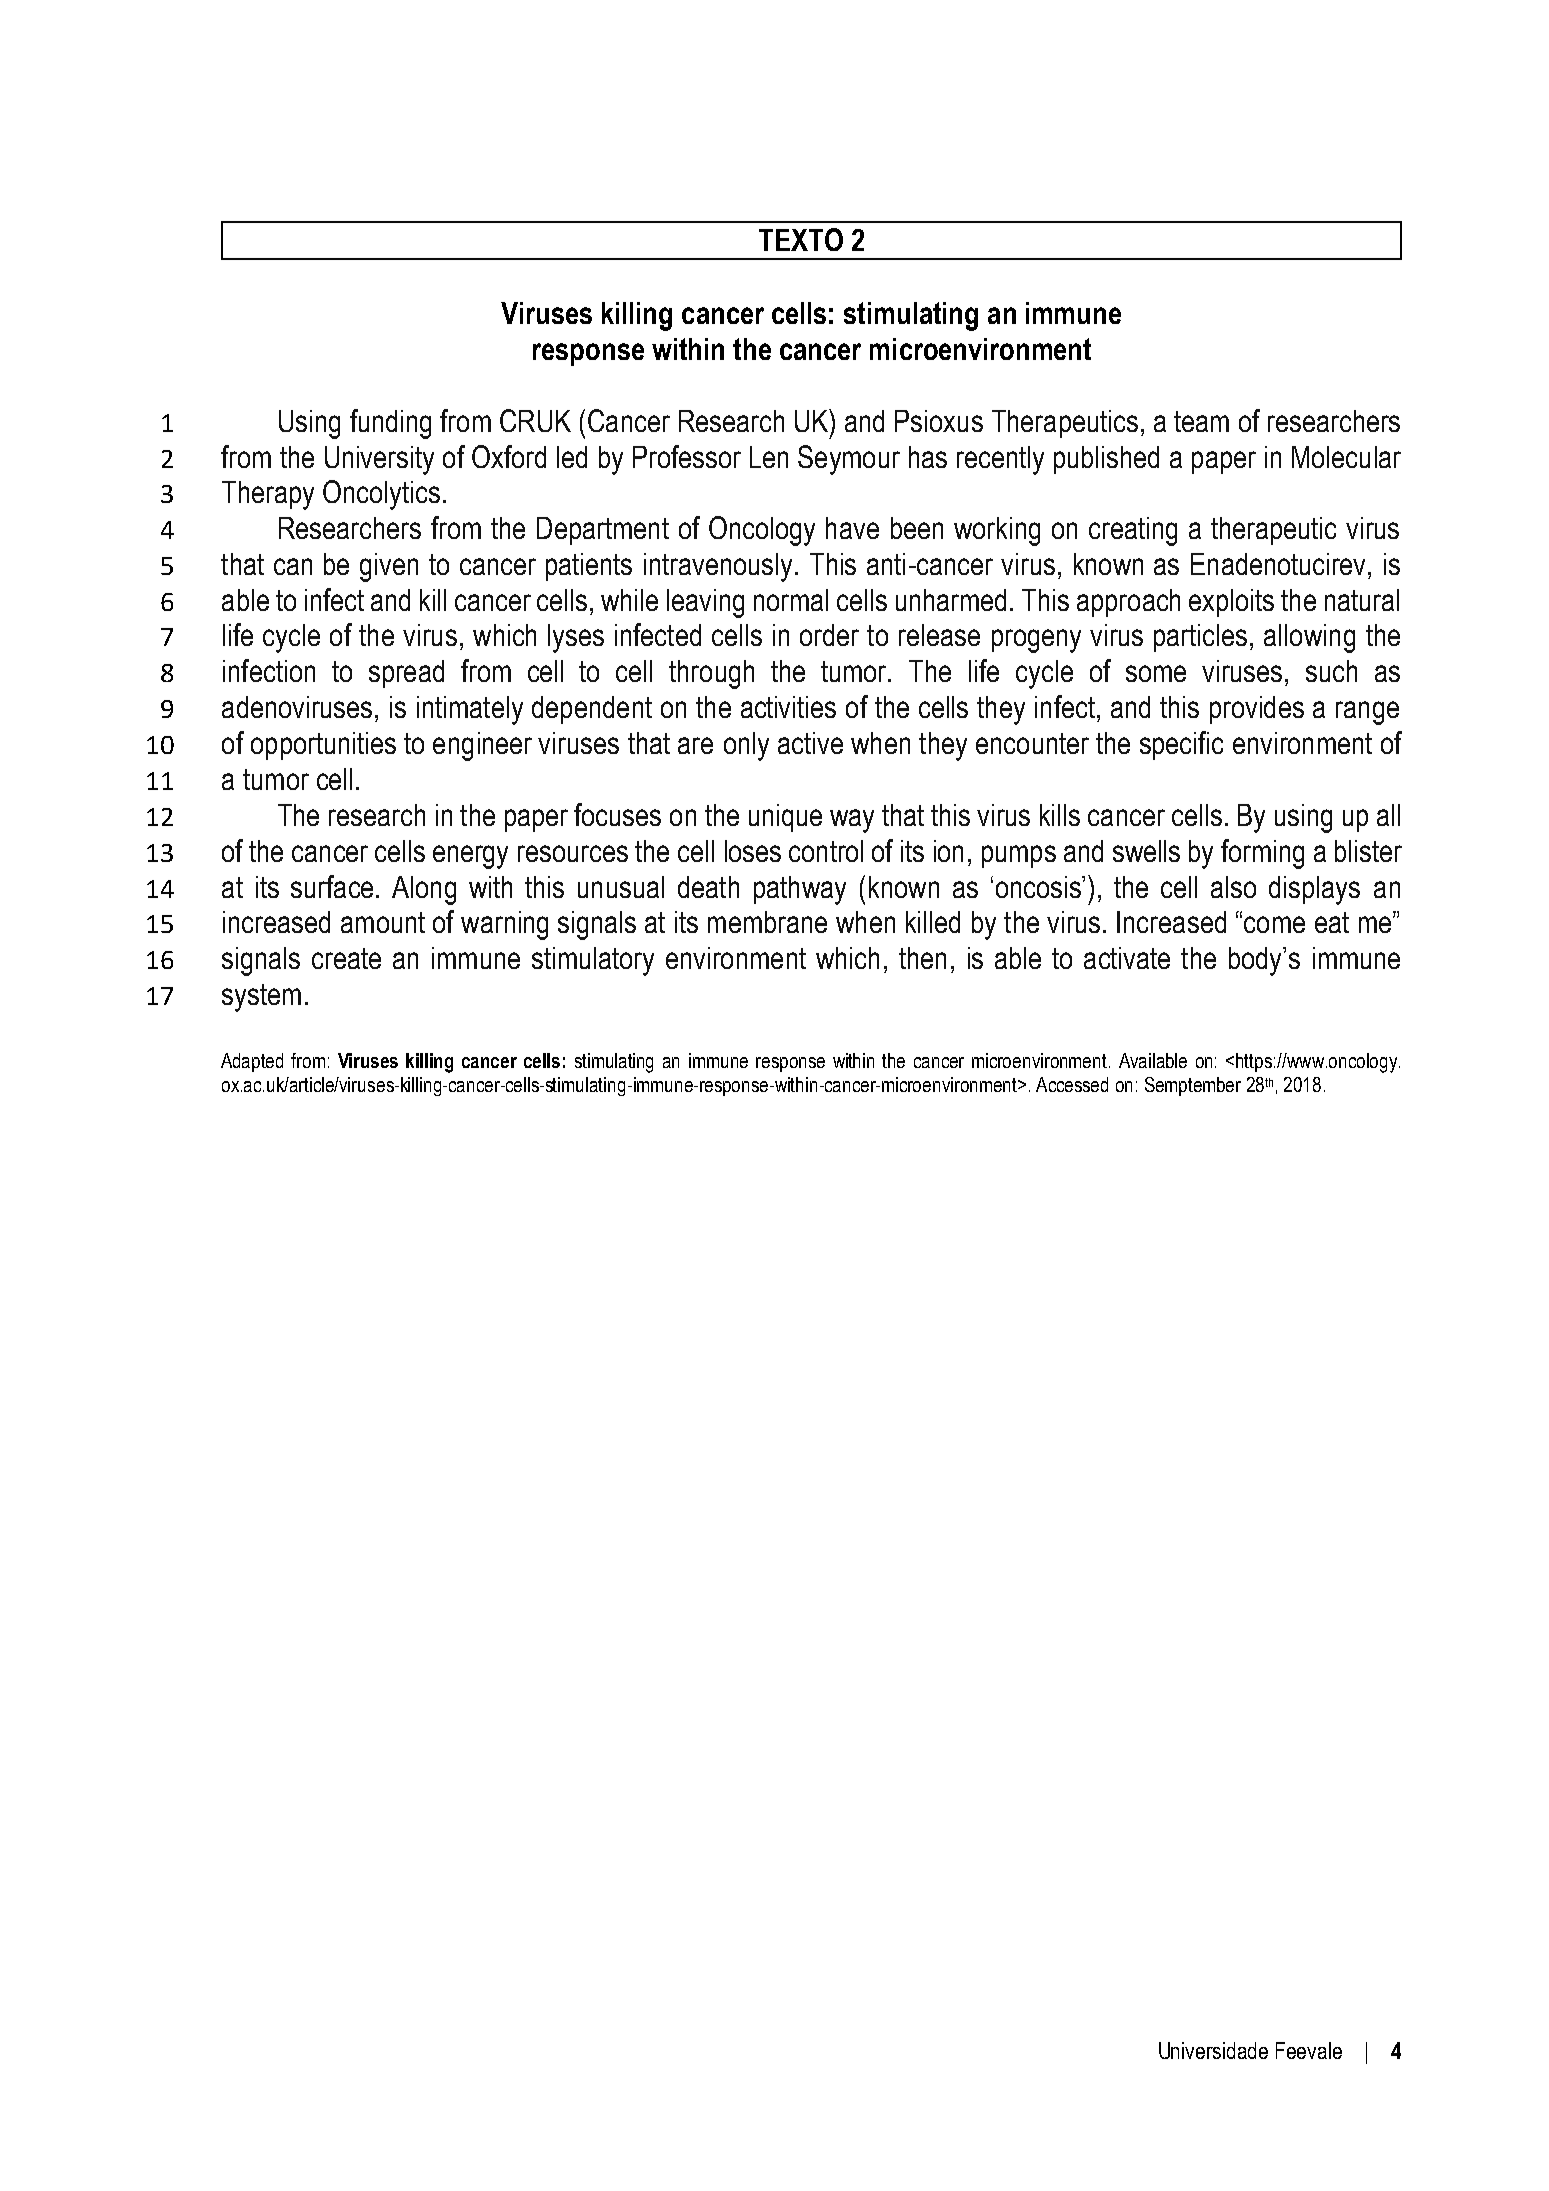  I want to click on activate, so click(1127, 958).
